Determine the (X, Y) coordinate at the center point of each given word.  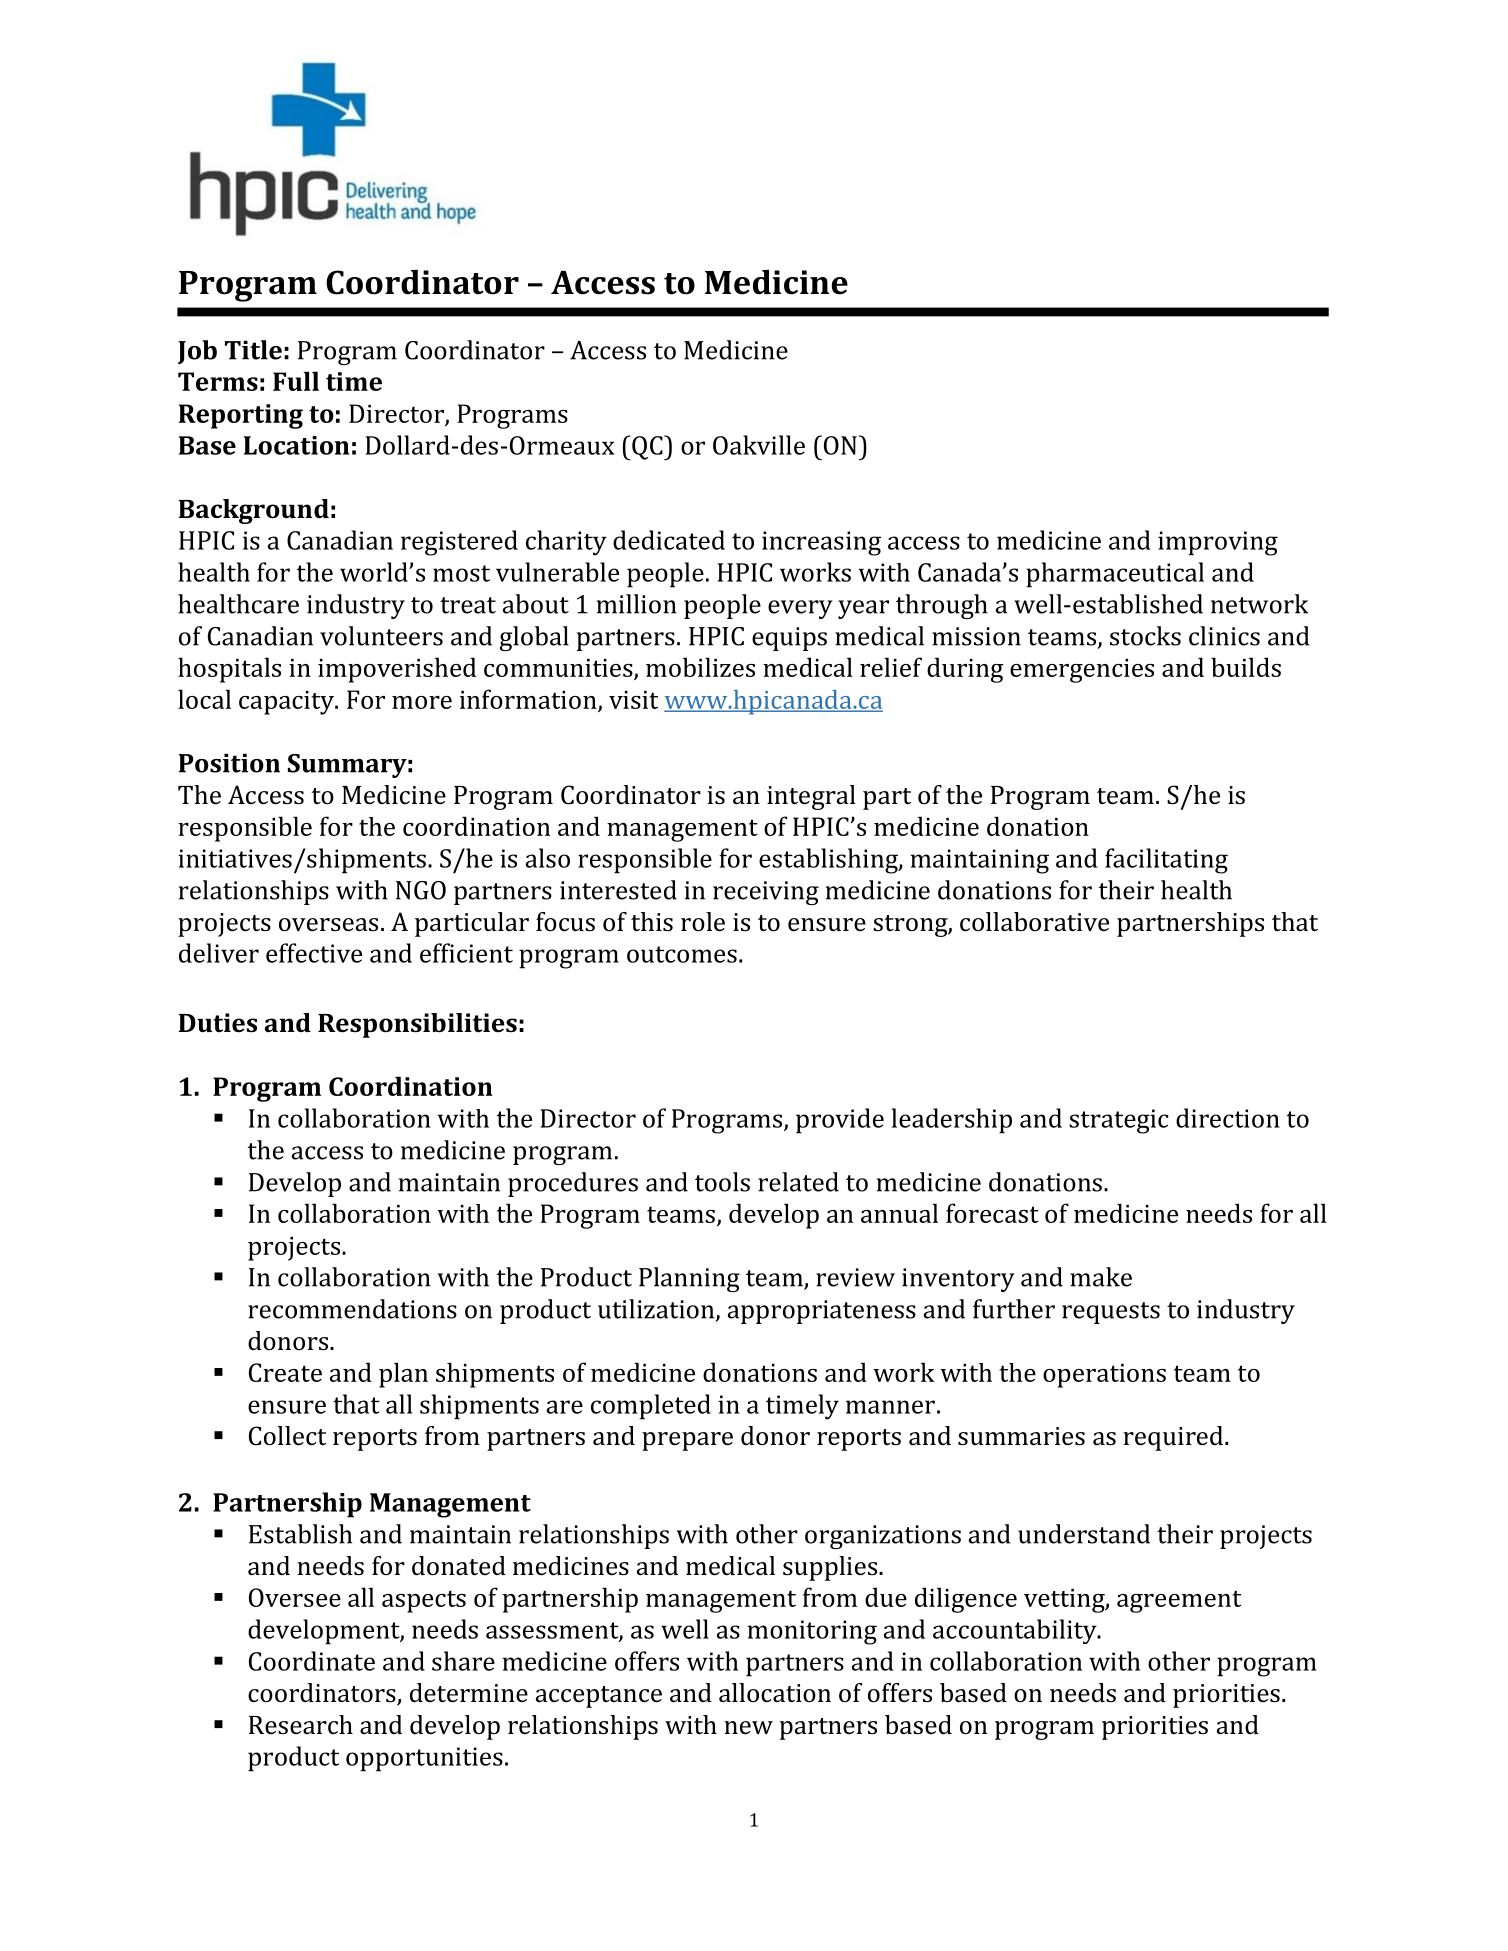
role (703, 922)
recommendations (352, 1309)
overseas (328, 925)
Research (301, 1725)
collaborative (1034, 922)
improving (1218, 543)
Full (296, 381)
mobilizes (700, 667)
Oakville (759, 445)
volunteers (381, 636)
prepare (687, 1441)
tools (722, 1182)
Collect (287, 1436)
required (1174, 1438)
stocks (1145, 636)
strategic (1118, 1121)
